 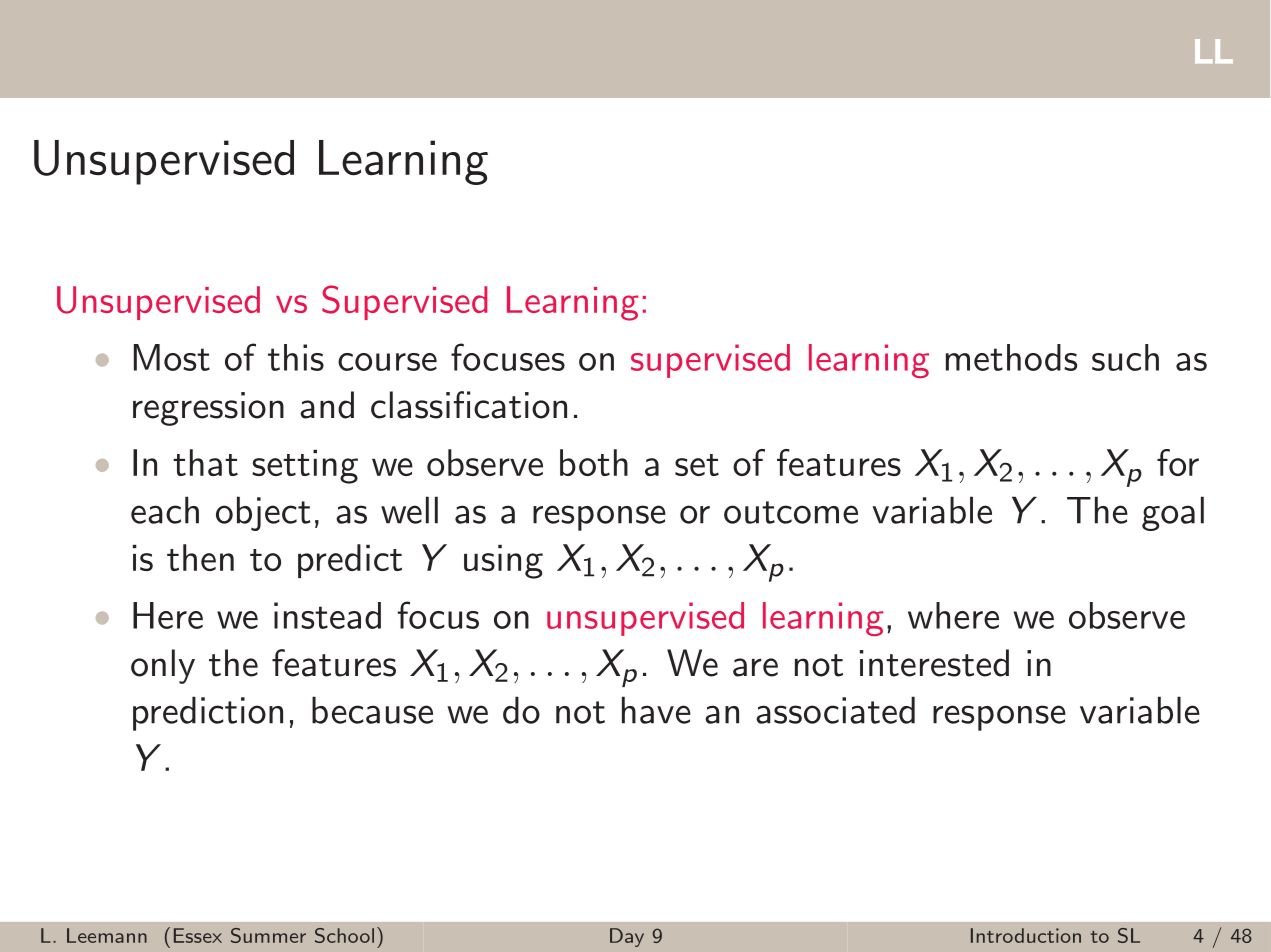 I want to click on methods, so click(x=1012, y=357).
